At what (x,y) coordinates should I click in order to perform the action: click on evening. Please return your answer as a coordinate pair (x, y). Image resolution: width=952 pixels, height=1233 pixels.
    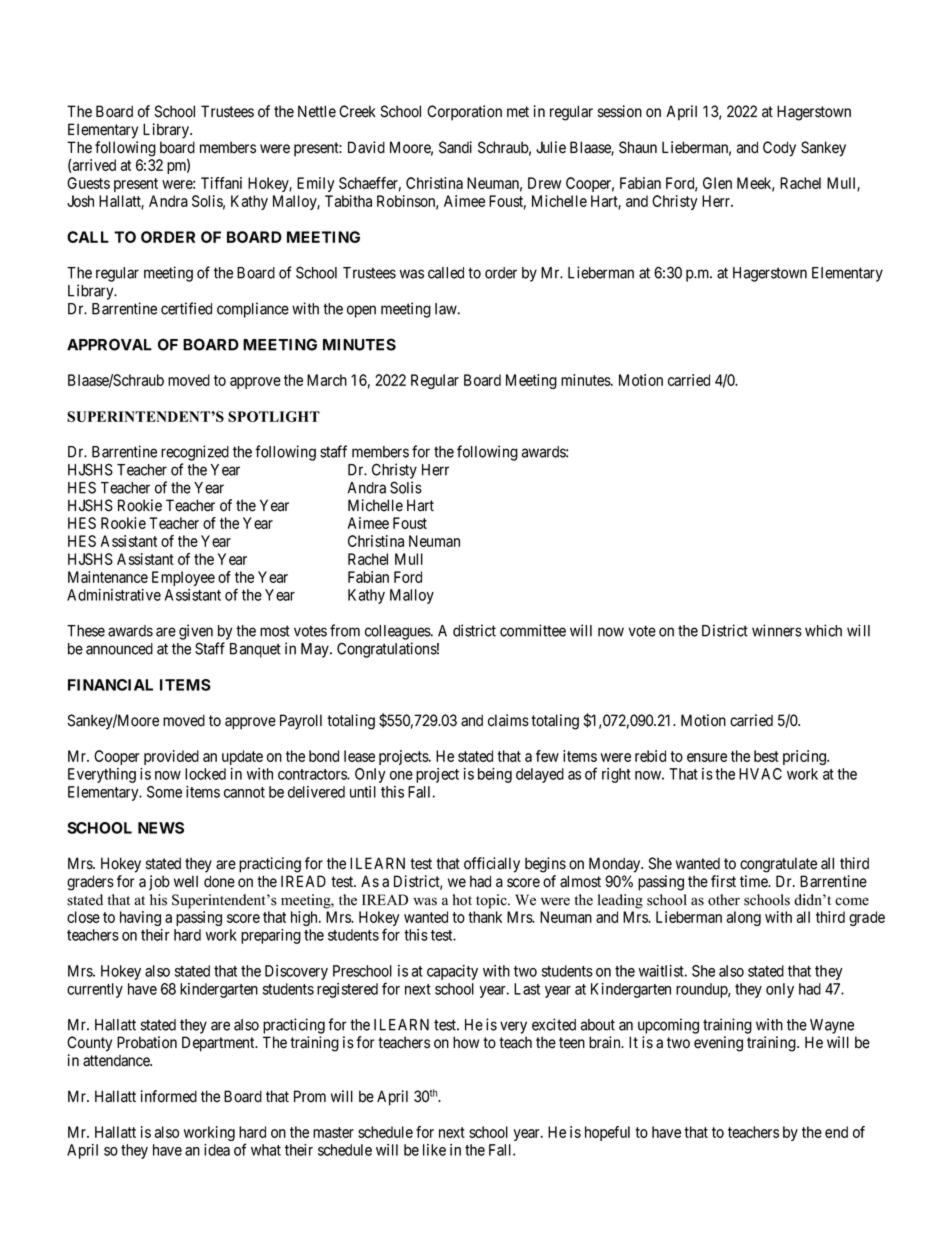
    Looking at the image, I should click on (718, 1044).
